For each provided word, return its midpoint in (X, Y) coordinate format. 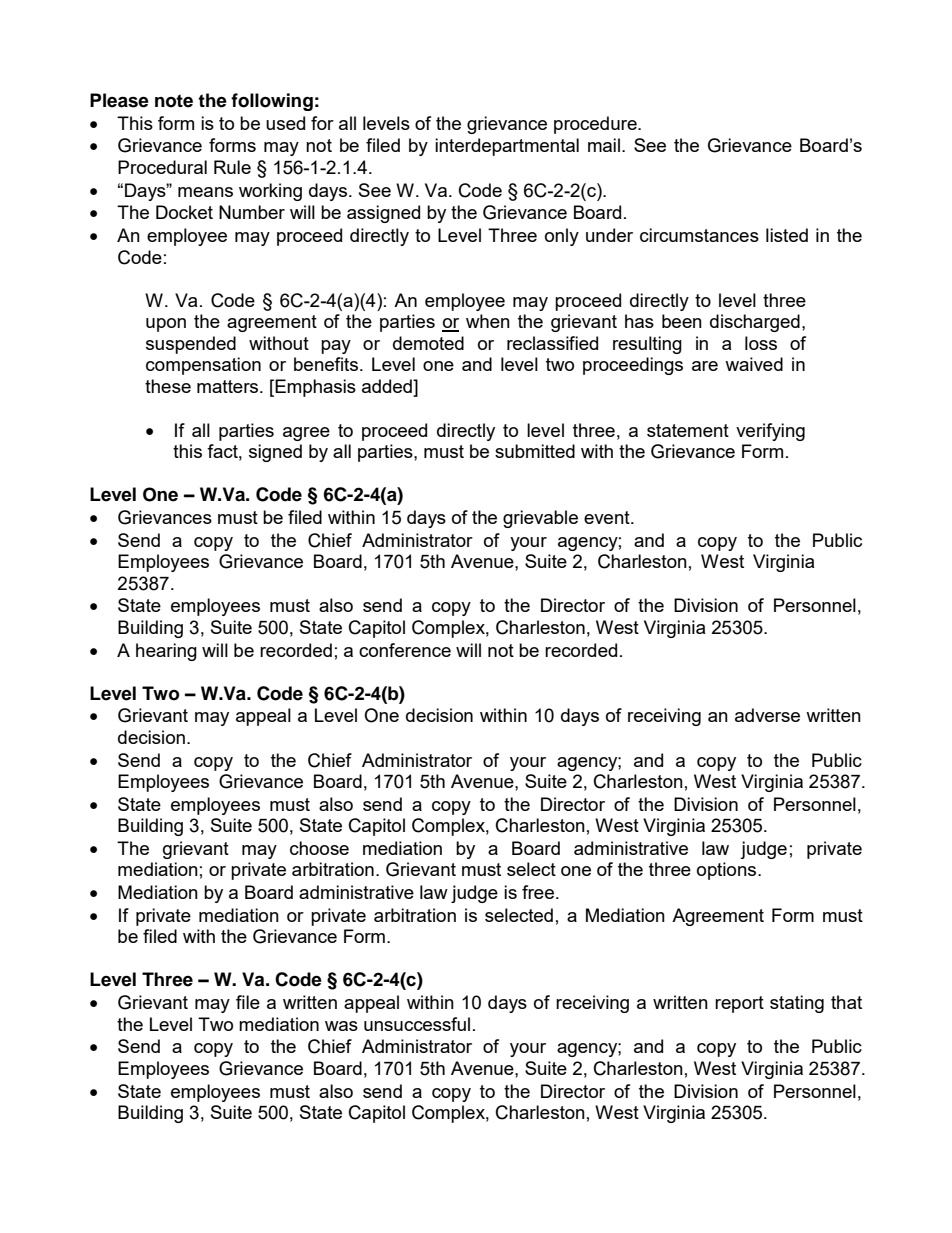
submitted (535, 451)
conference (405, 650)
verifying (770, 432)
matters (229, 386)
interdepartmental (507, 147)
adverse (767, 715)
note (174, 101)
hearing (166, 652)
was (341, 1026)
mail (604, 145)
